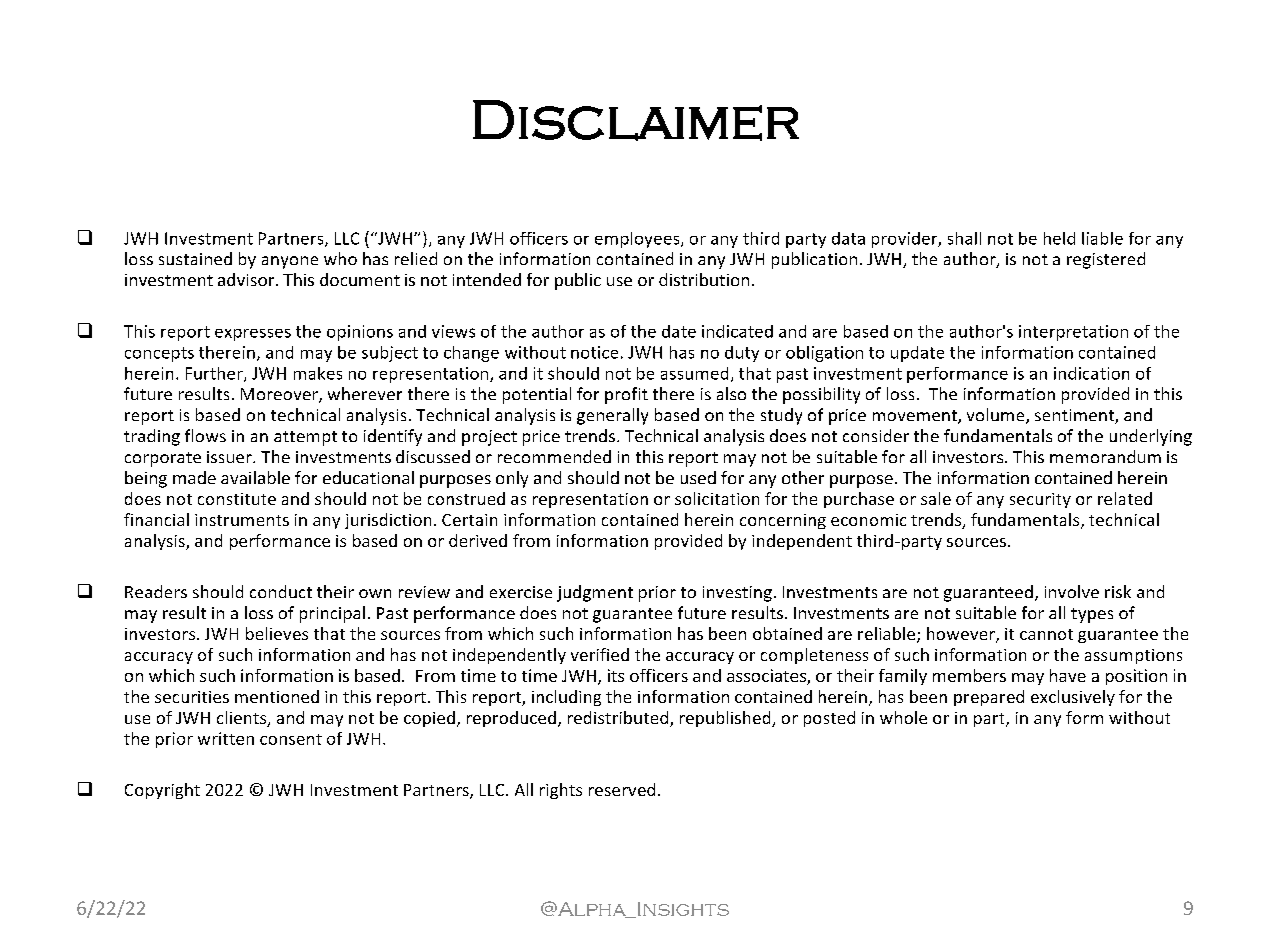 Image resolution: width=1270 pixels, height=952 pixels. I want to click on memorandum, so click(1105, 456).
